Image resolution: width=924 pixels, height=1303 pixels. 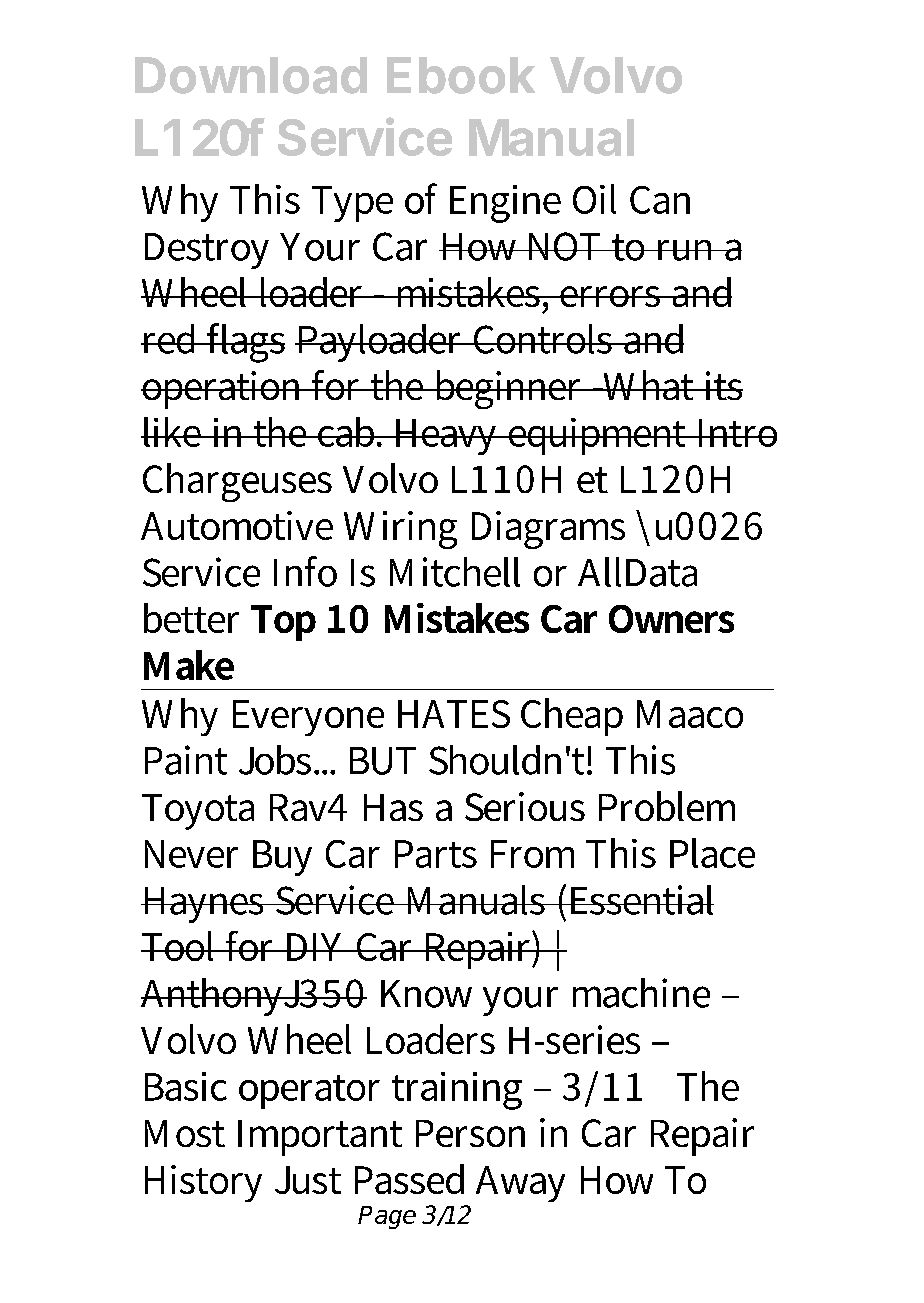 What do you see at coordinates (667, 806) in the image?
I see `Problem` at bounding box center [667, 806].
